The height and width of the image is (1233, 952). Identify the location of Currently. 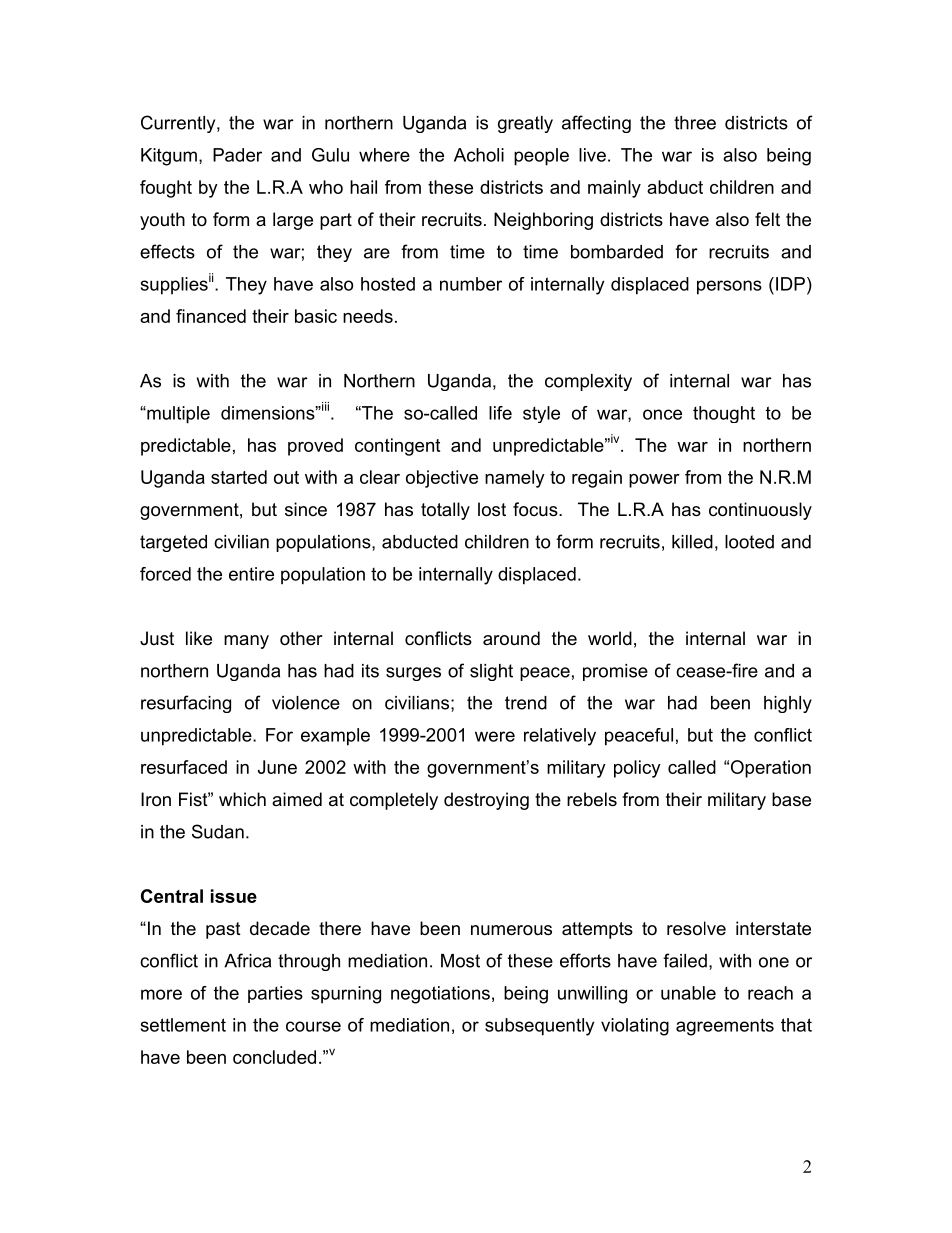
(179, 124).
